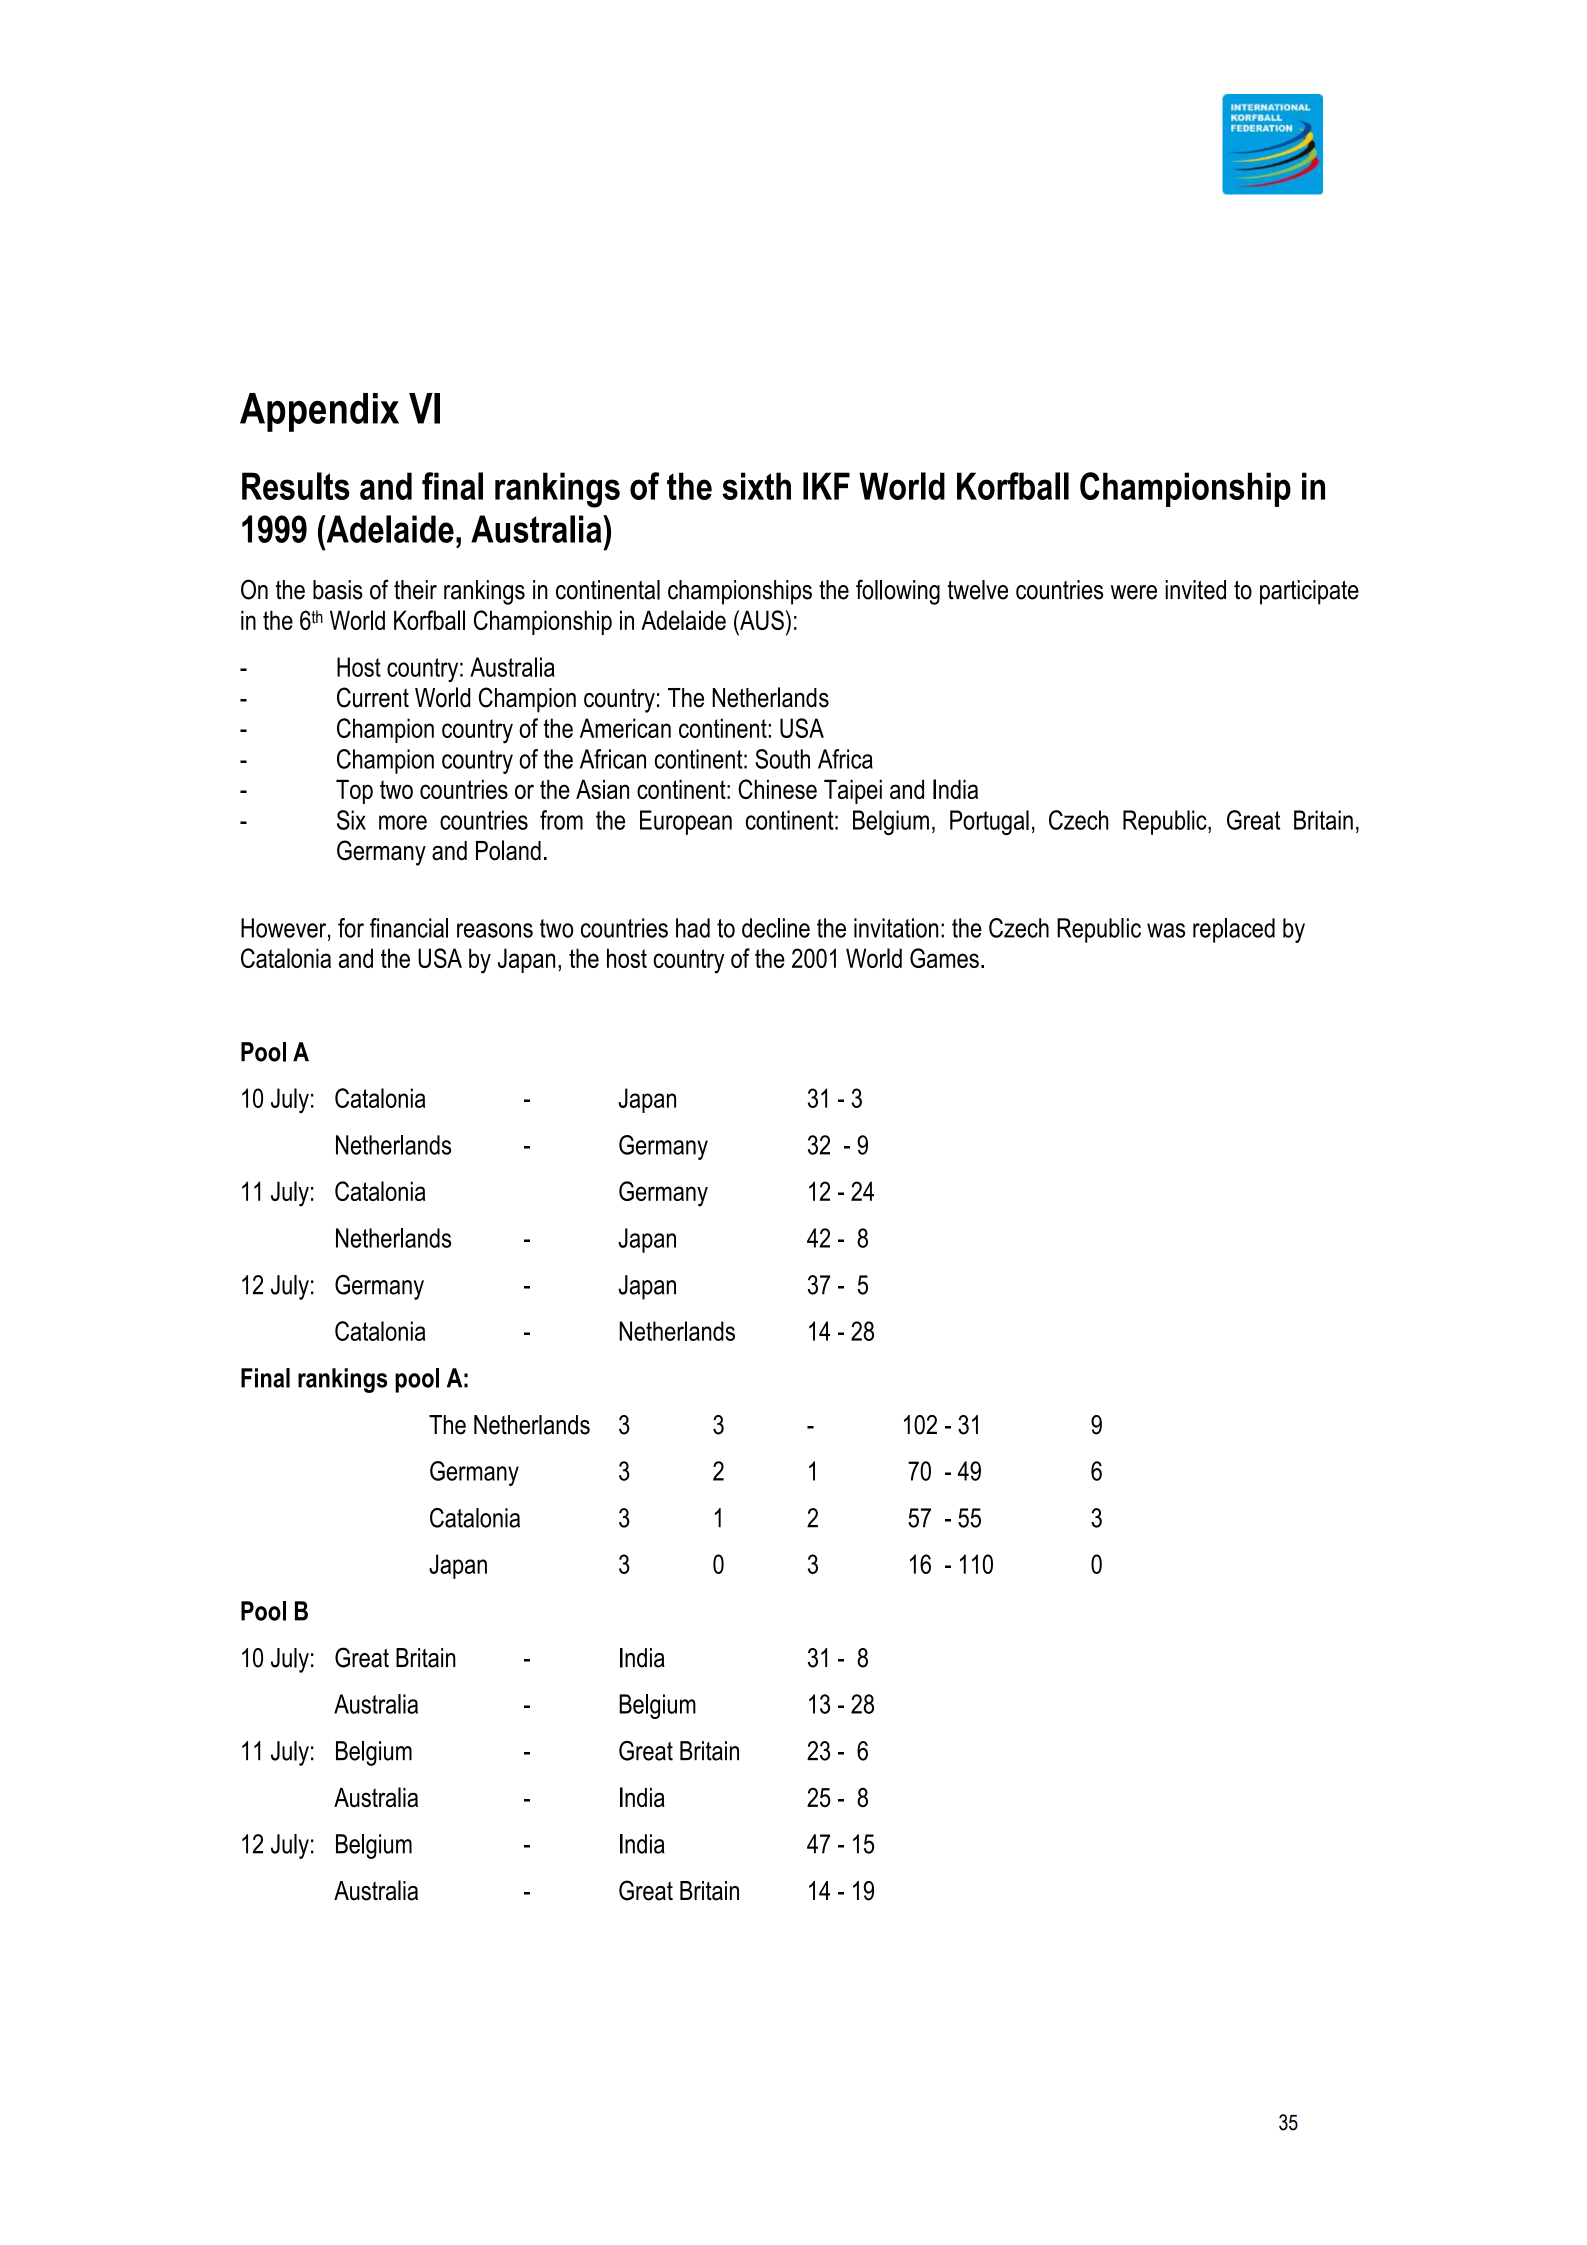  Describe the element at coordinates (989, 822) in the screenshot. I see `Portugal` at that location.
